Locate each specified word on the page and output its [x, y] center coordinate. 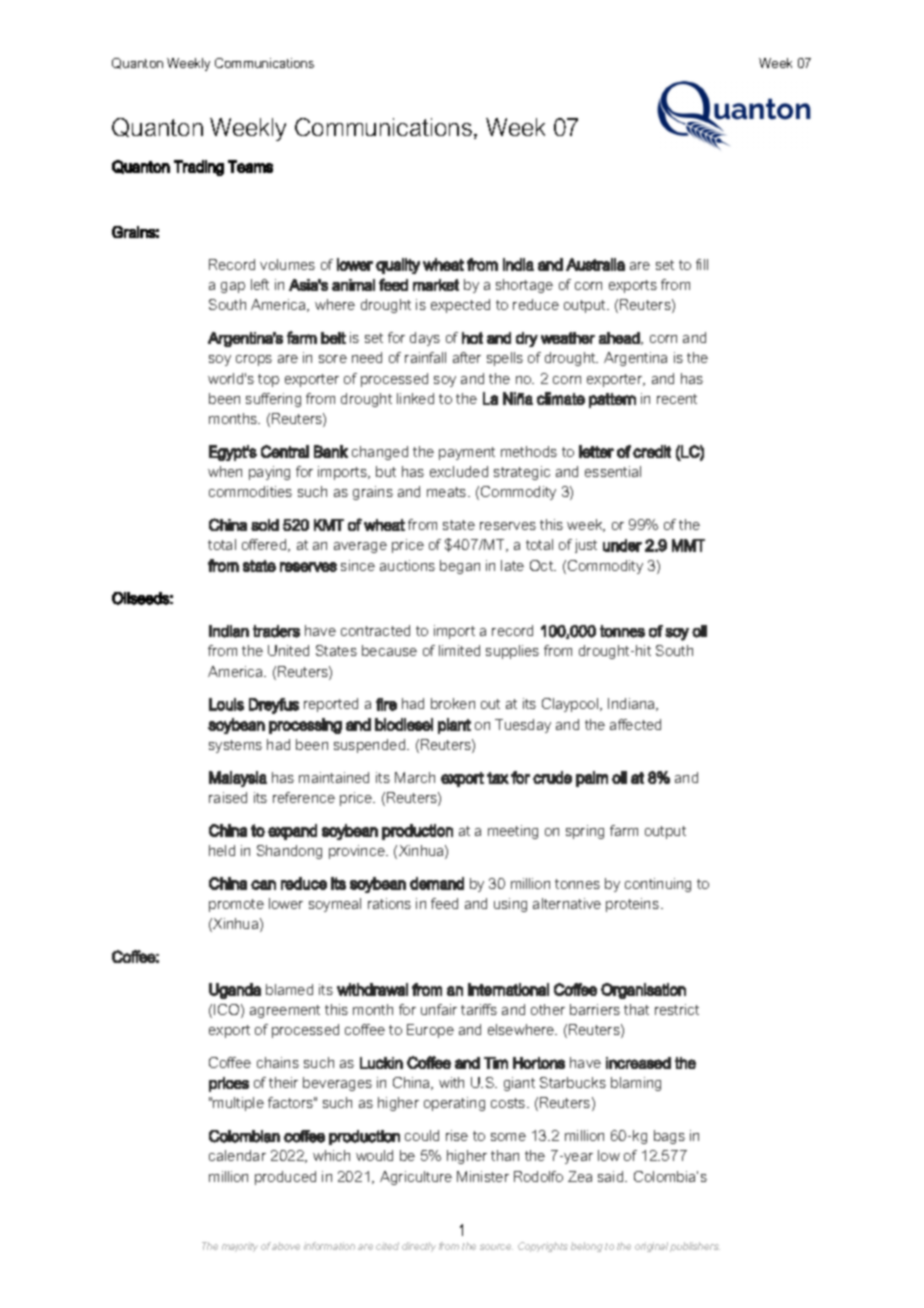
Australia [595, 264]
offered [265, 545]
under [622, 545]
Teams [250, 166]
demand [437, 883]
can [263, 885]
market [436, 285]
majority [240, 1247]
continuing [658, 885]
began [460, 567]
